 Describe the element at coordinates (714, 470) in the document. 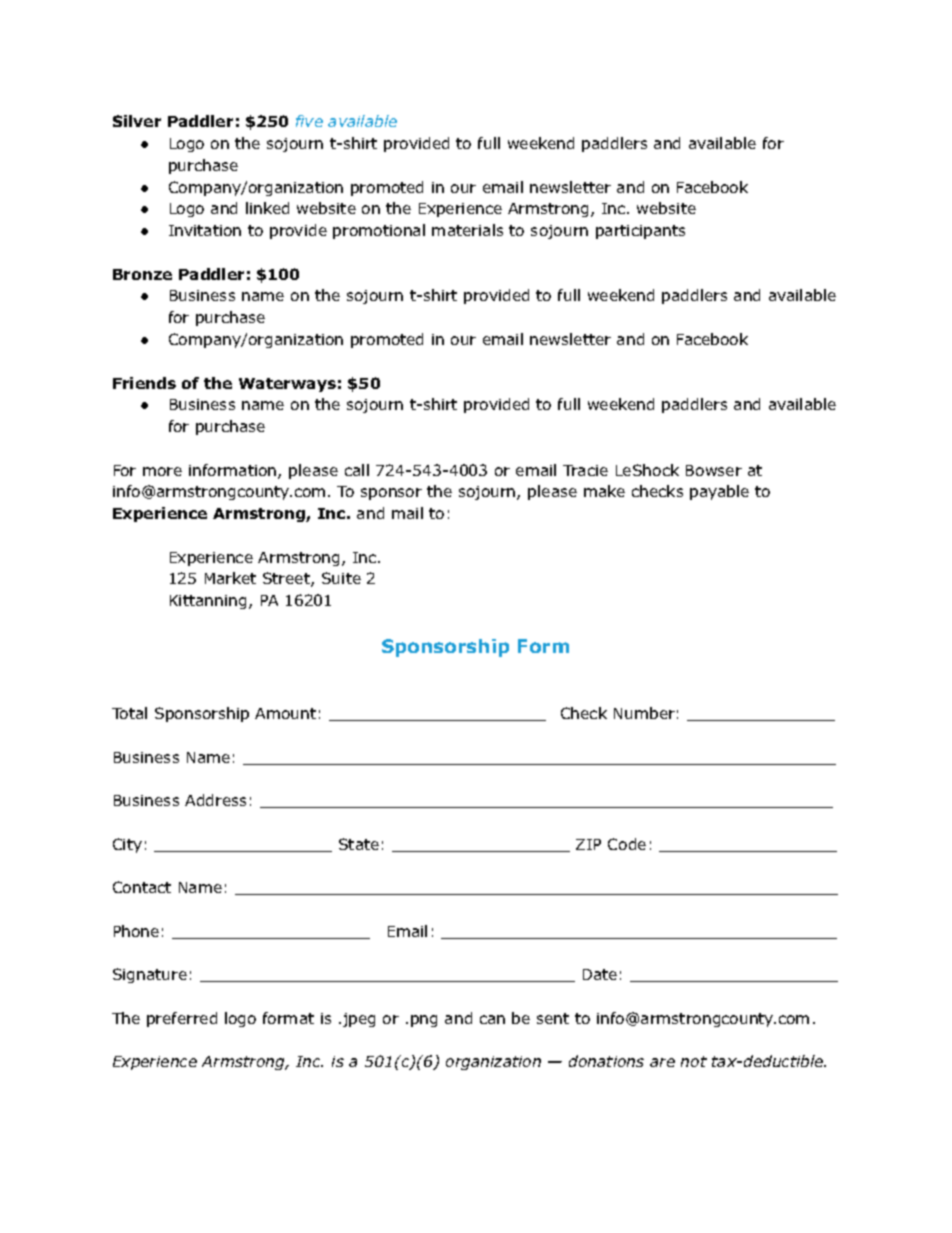

I see `Bowser` at that location.
